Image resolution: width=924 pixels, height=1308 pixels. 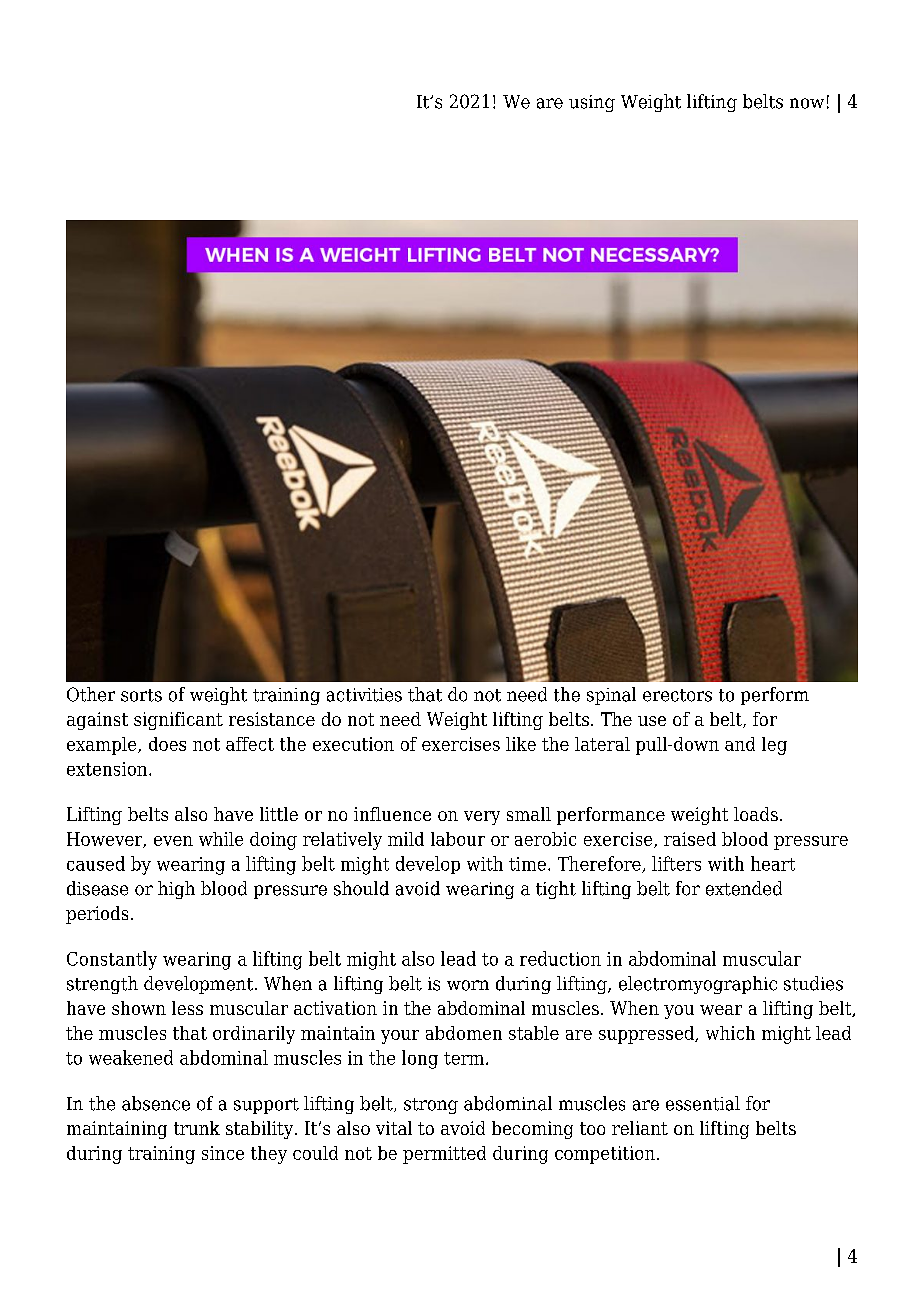 I want to click on sorts, so click(x=141, y=695).
